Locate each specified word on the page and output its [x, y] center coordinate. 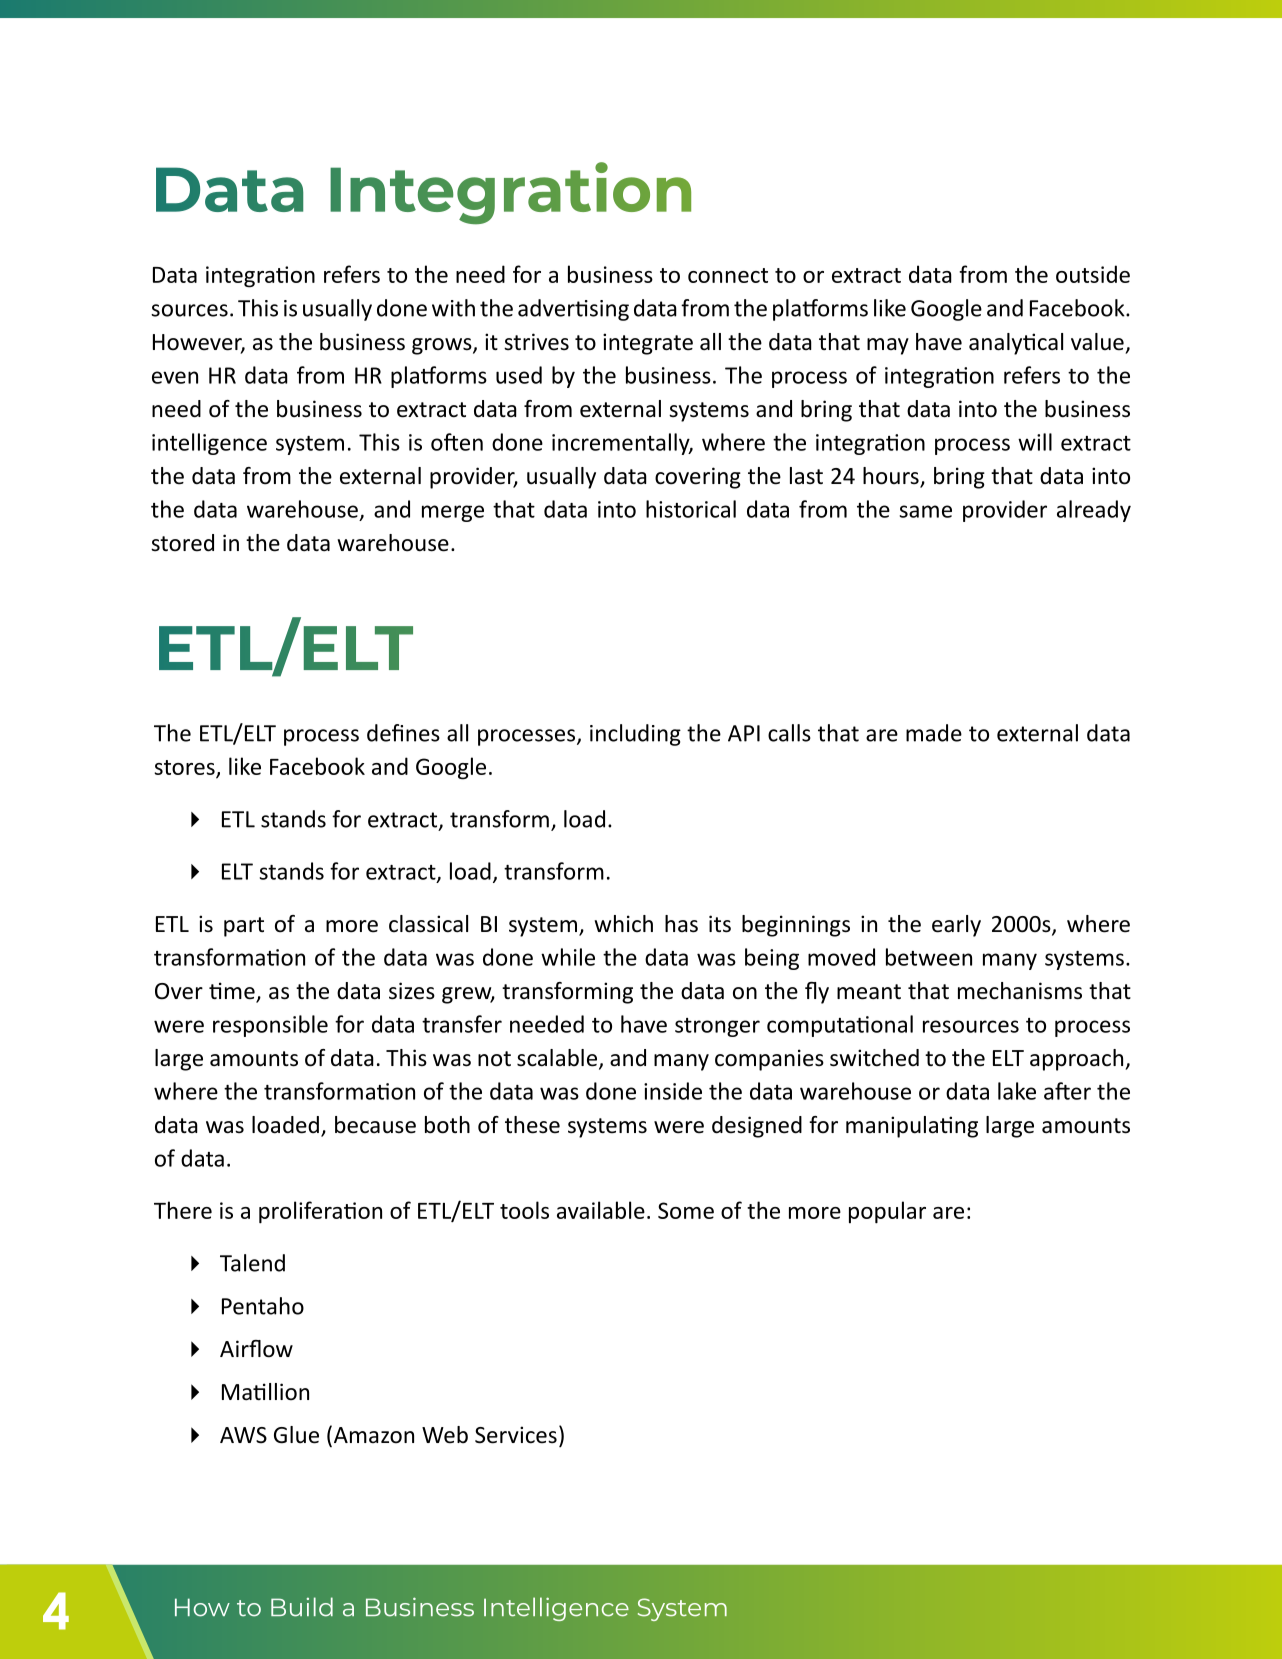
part [244, 927]
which [623, 924]
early [956, 926]
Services [516, 1435]
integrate [648, 344]
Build [302, 1607]
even [175, 377]
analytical [1016, 344]
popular [887, 1212]
